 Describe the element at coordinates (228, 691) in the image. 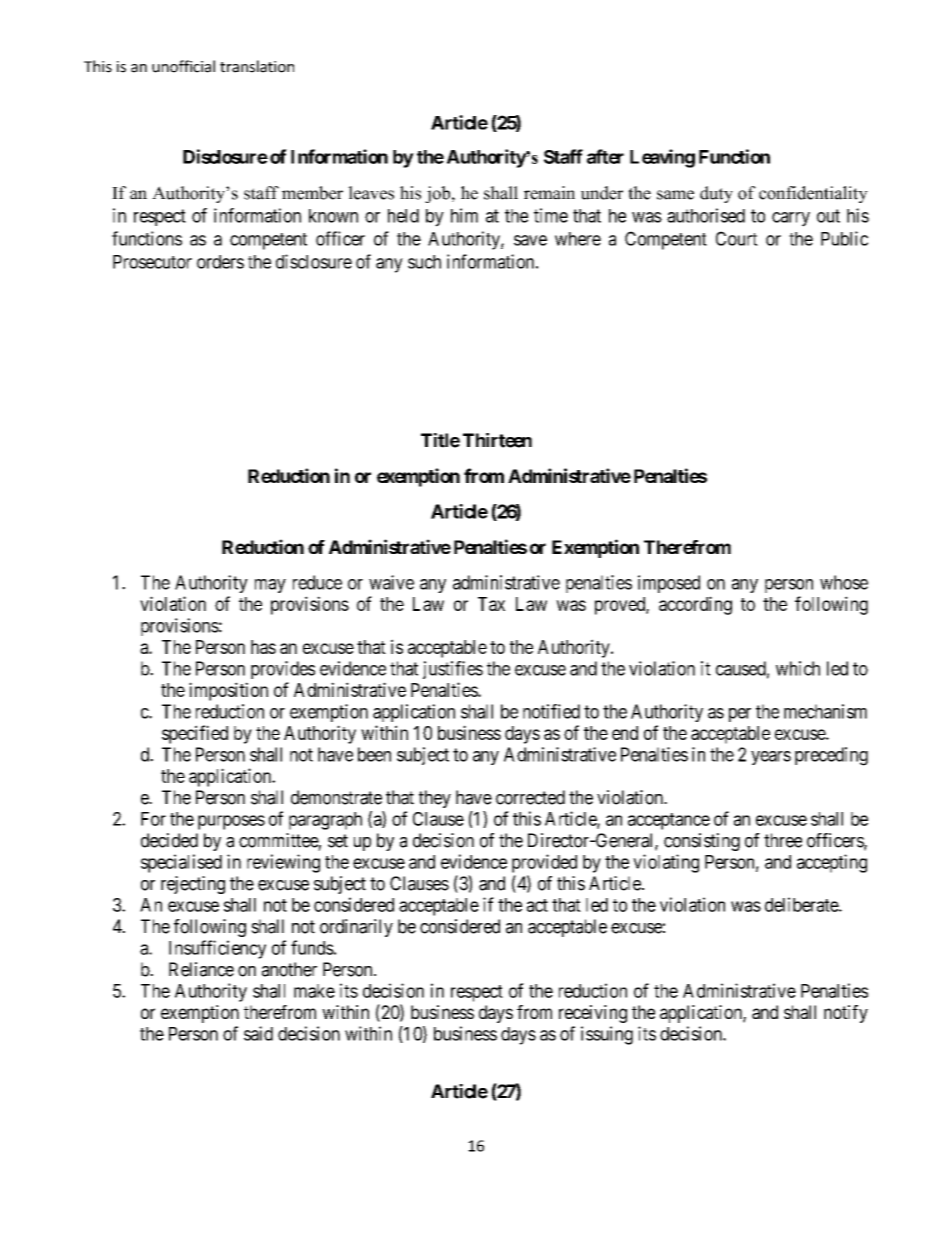

I see `imposition` at that location.
